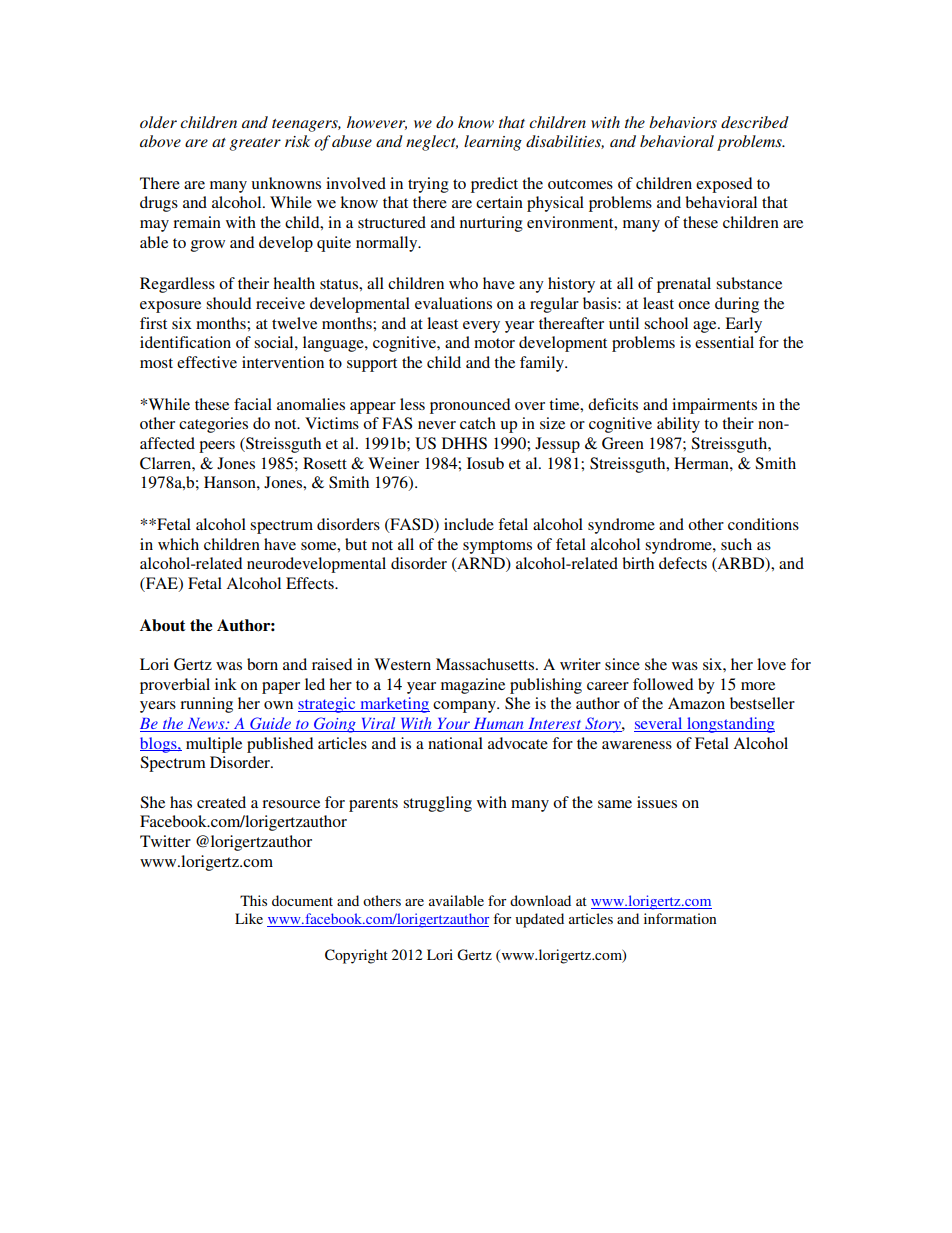  What do you see at coordinates (469, 524) in the image?
I see `include` at bounding box center [469, 524].
